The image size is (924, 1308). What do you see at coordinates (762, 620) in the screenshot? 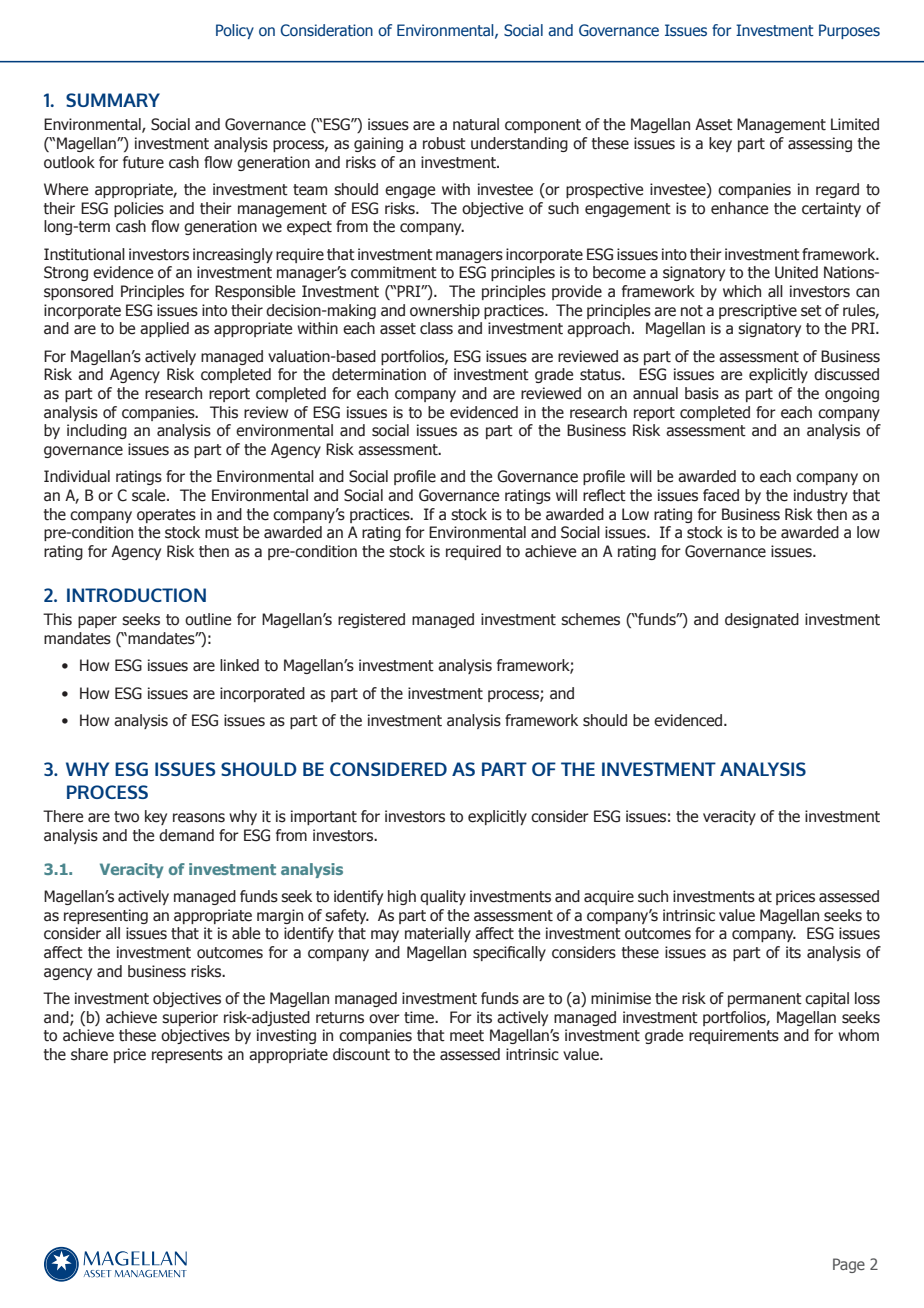
I see `designated` at bounding box center [762, 620].
